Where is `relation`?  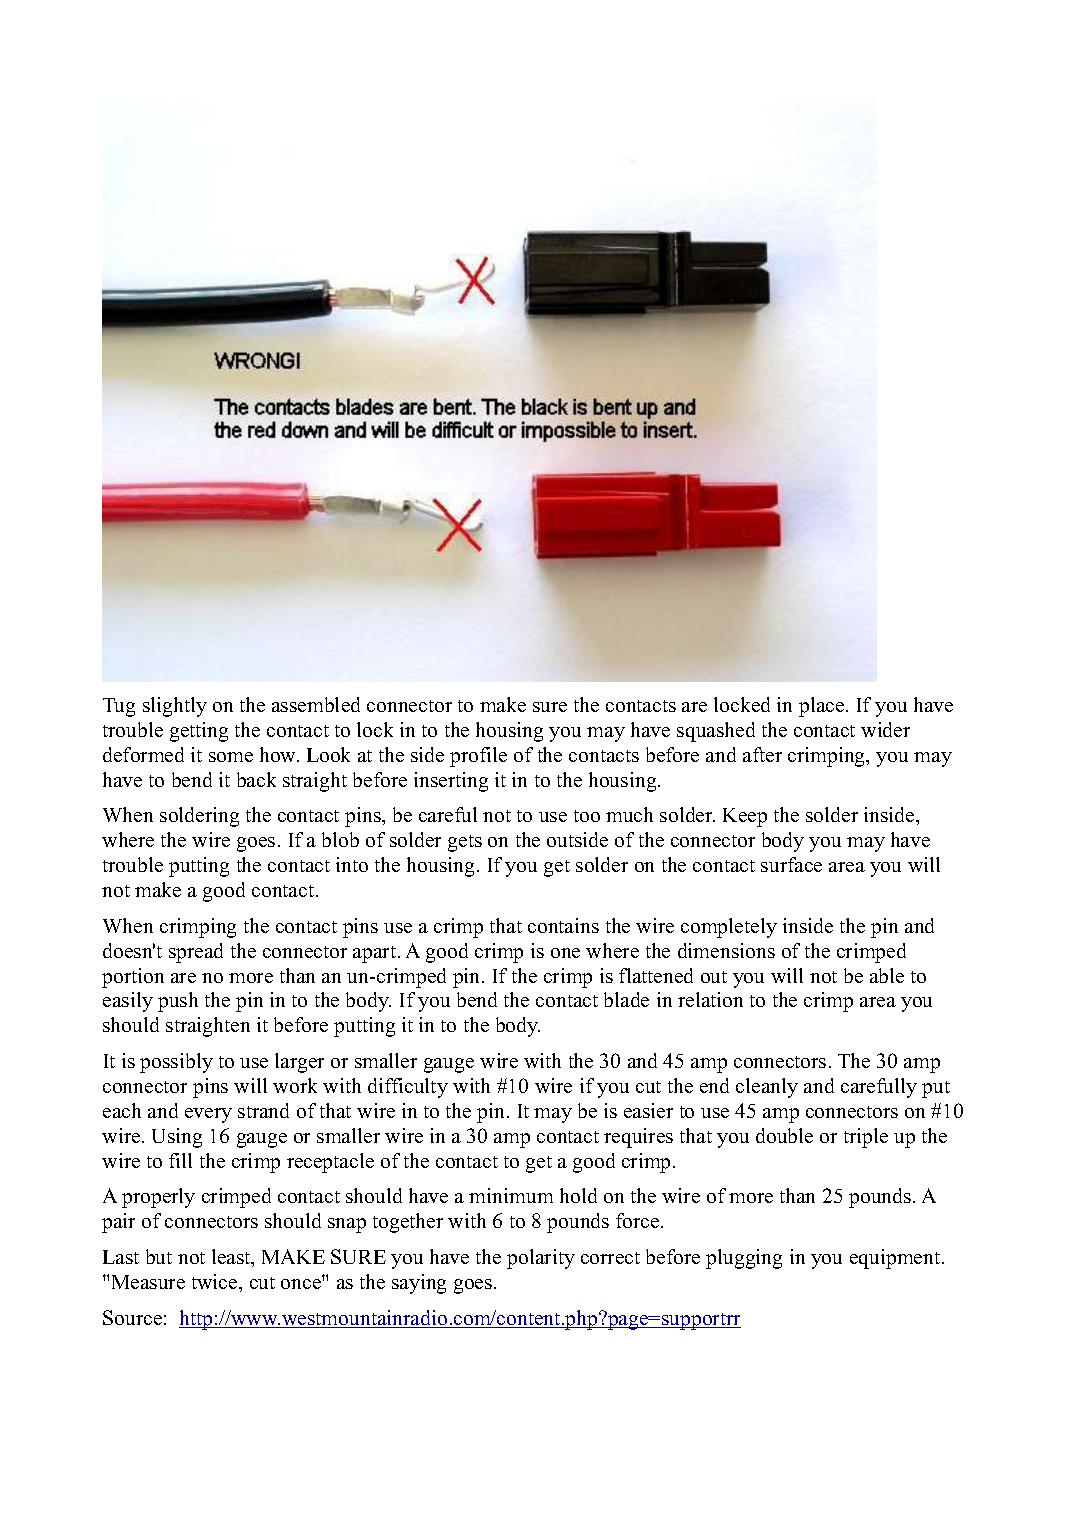 relation is located at coordinates (710, 999).
